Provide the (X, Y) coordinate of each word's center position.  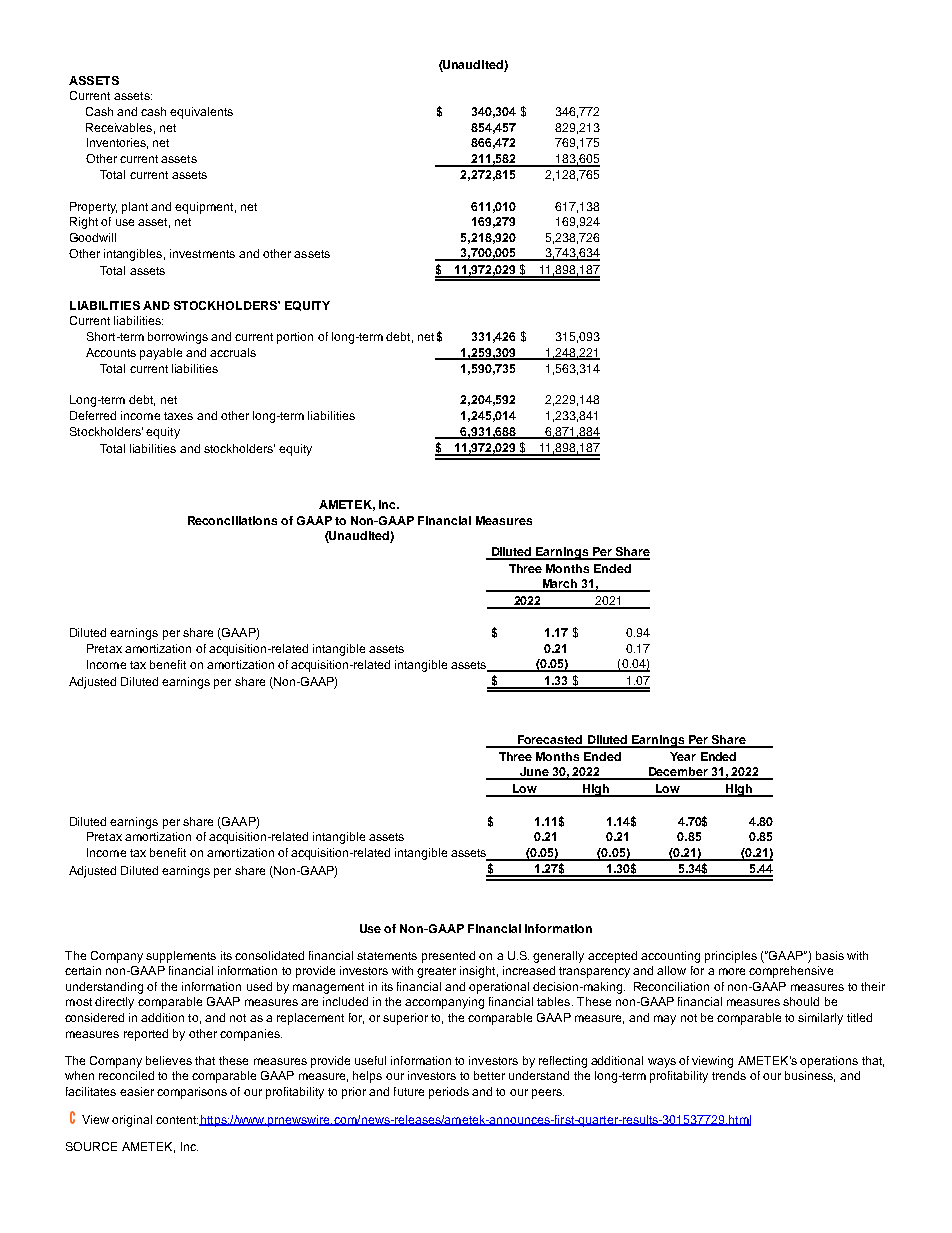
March (560, 585)
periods (449, 1093)
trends (729, 1075)
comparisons (192, 1093)
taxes (178, 416)
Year (683, 756)
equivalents (201, 113)
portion (295, 338)
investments (202, 253)
